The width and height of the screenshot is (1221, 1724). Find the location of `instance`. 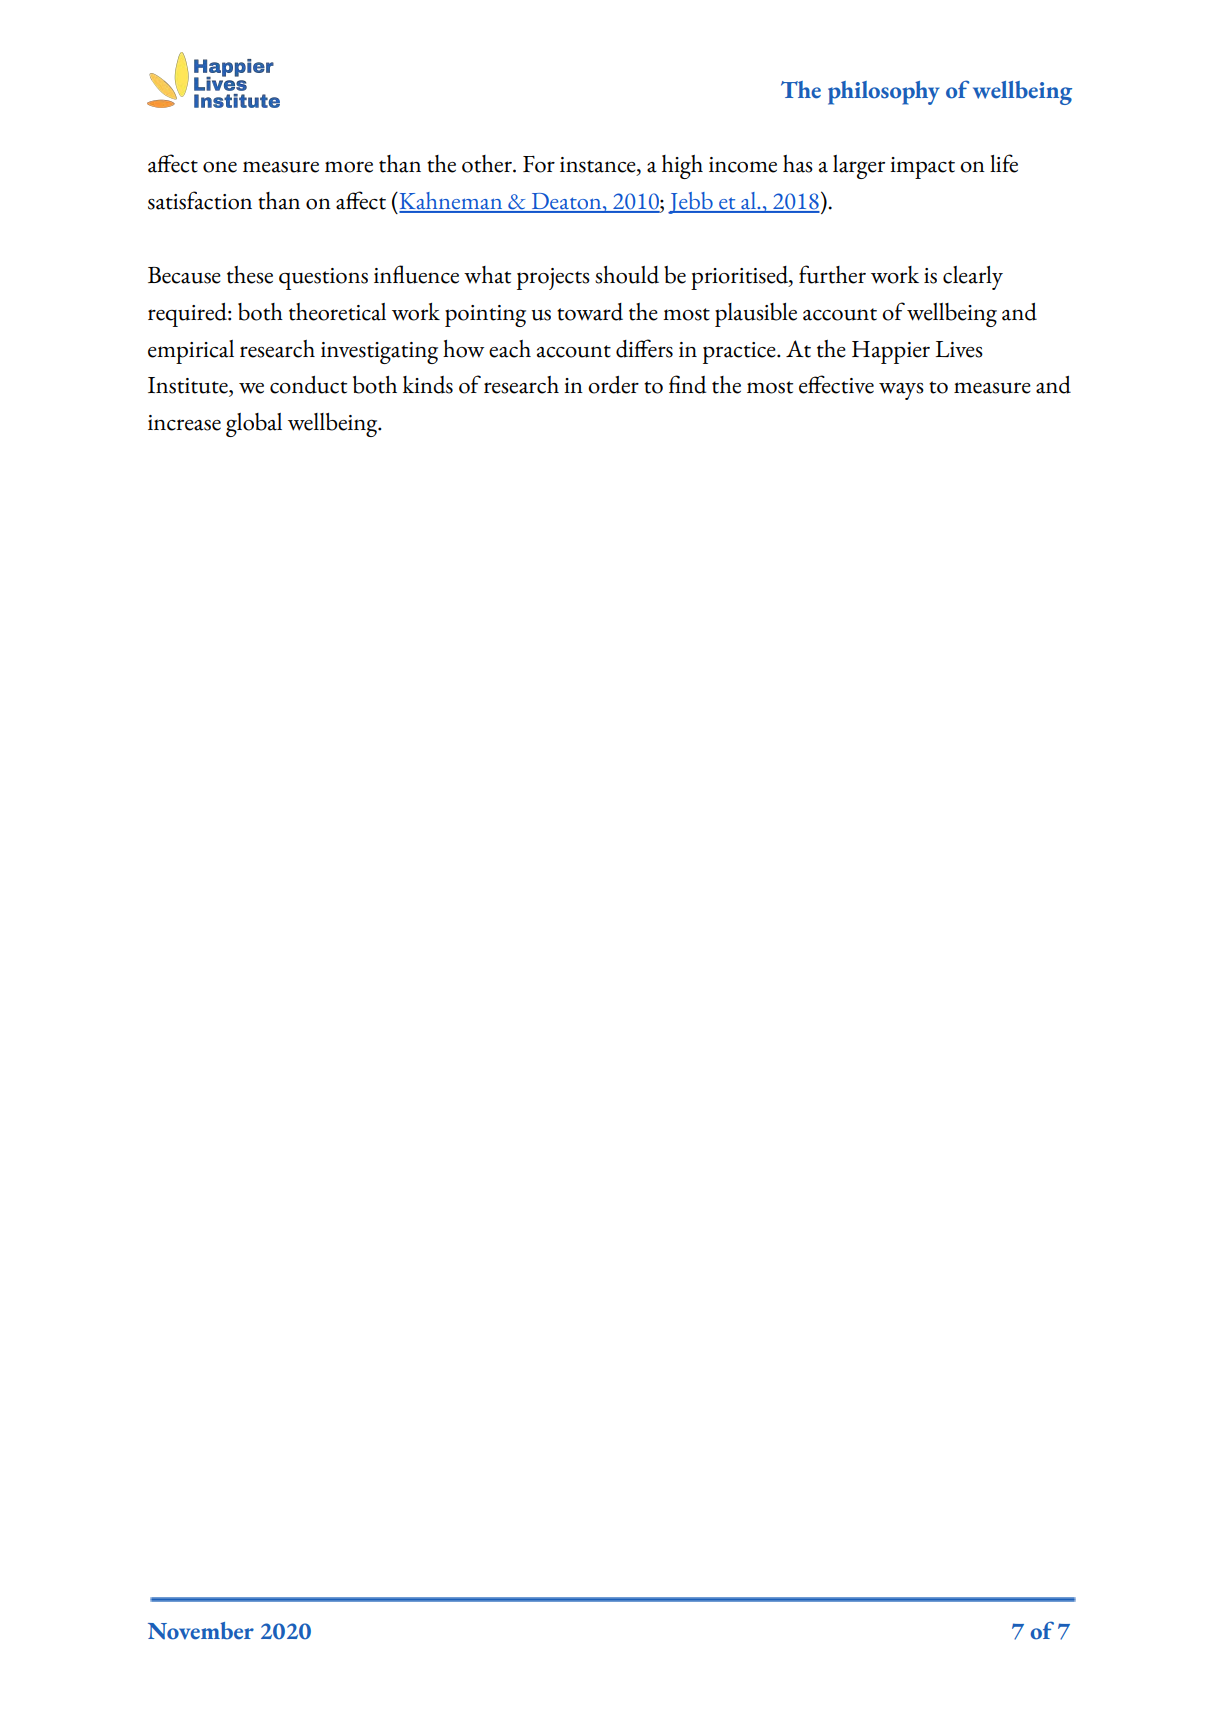

instance is located at coordinates (599, 166).
